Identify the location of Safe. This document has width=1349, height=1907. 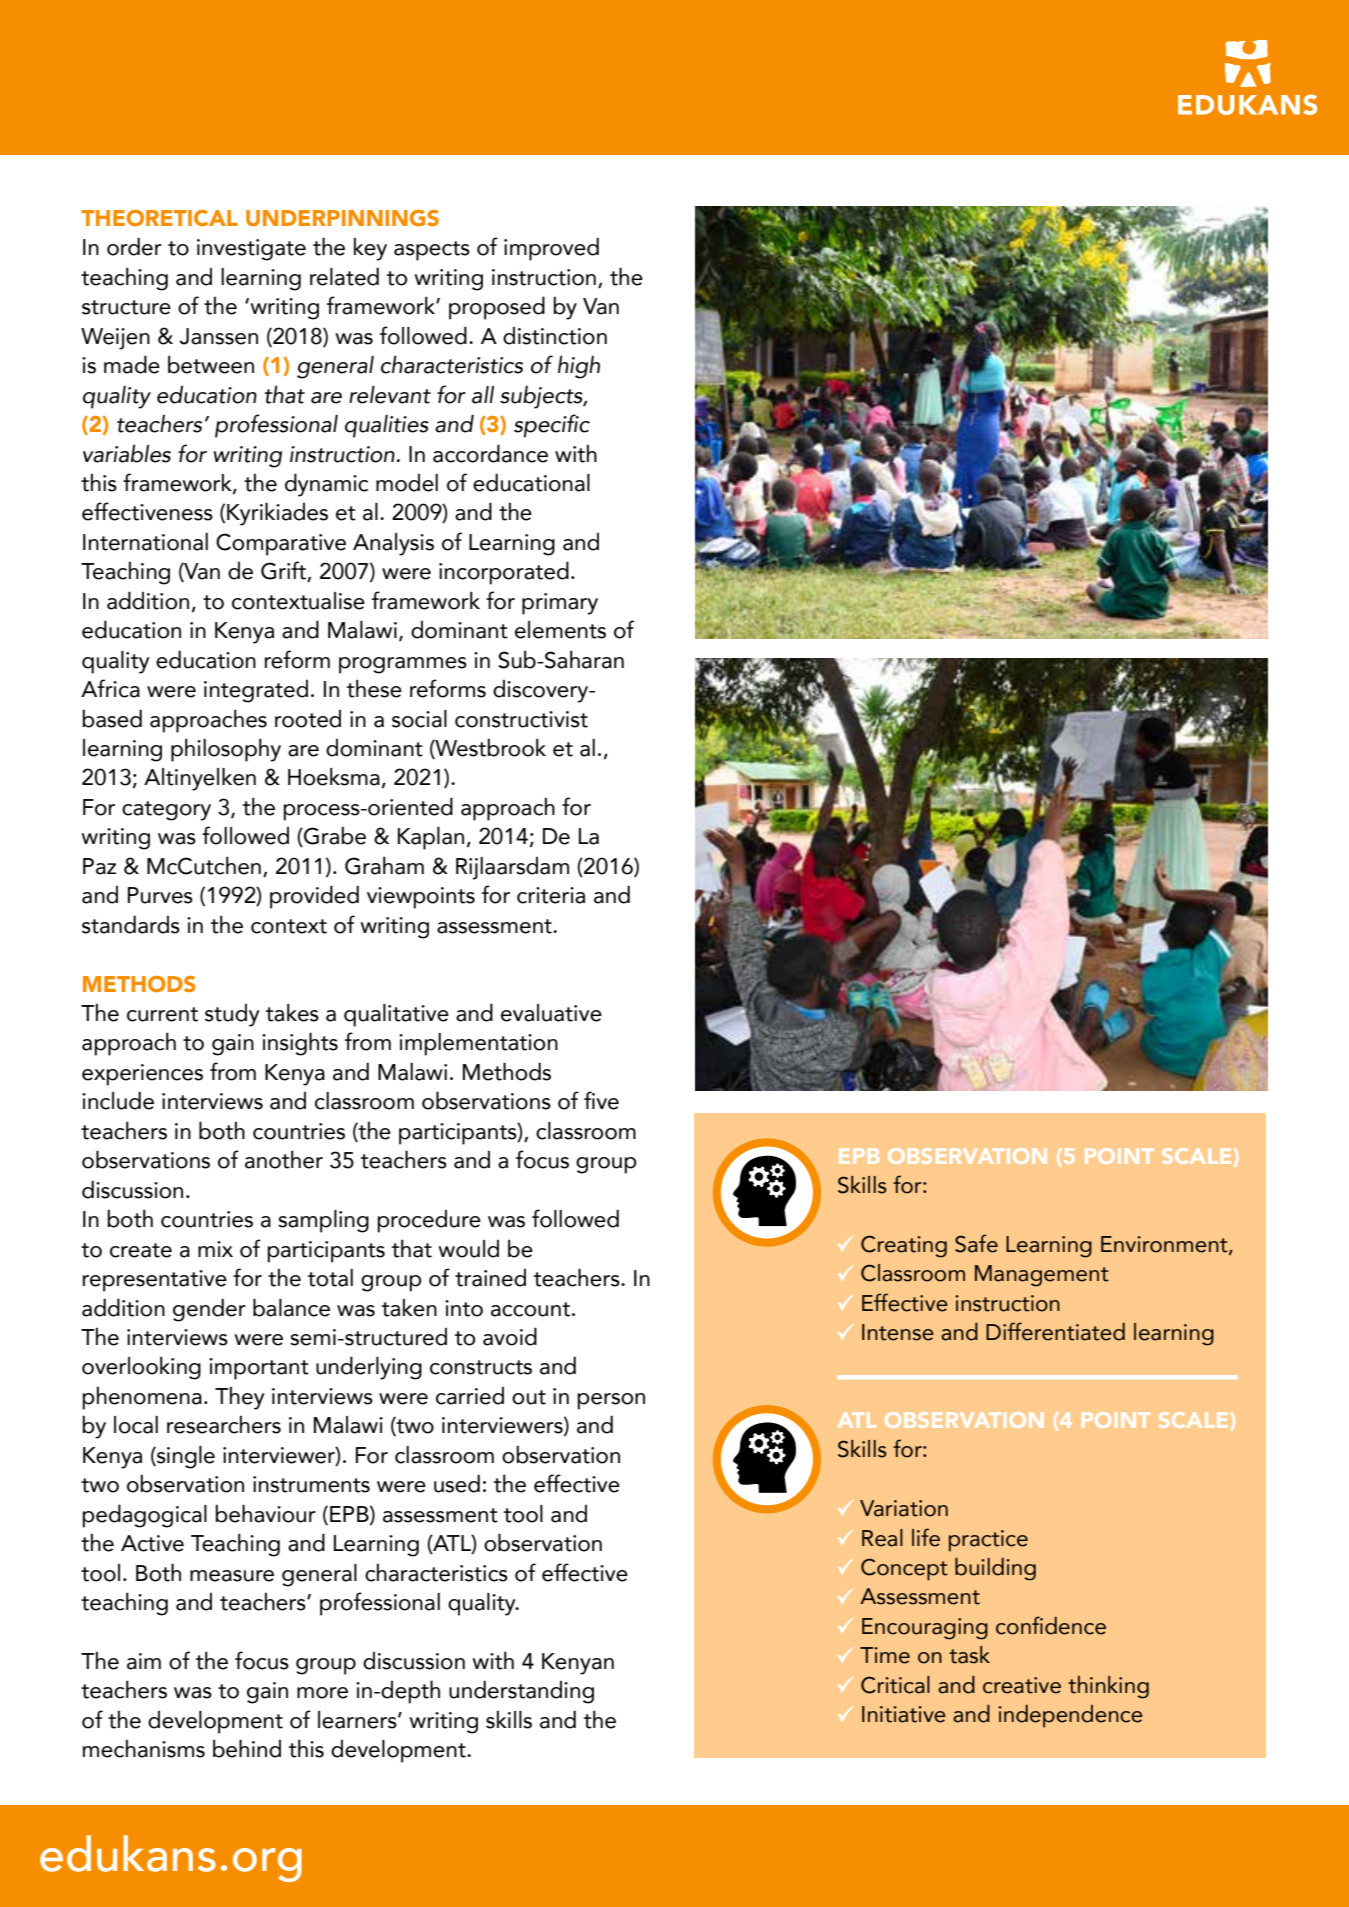
(976, 1243).
